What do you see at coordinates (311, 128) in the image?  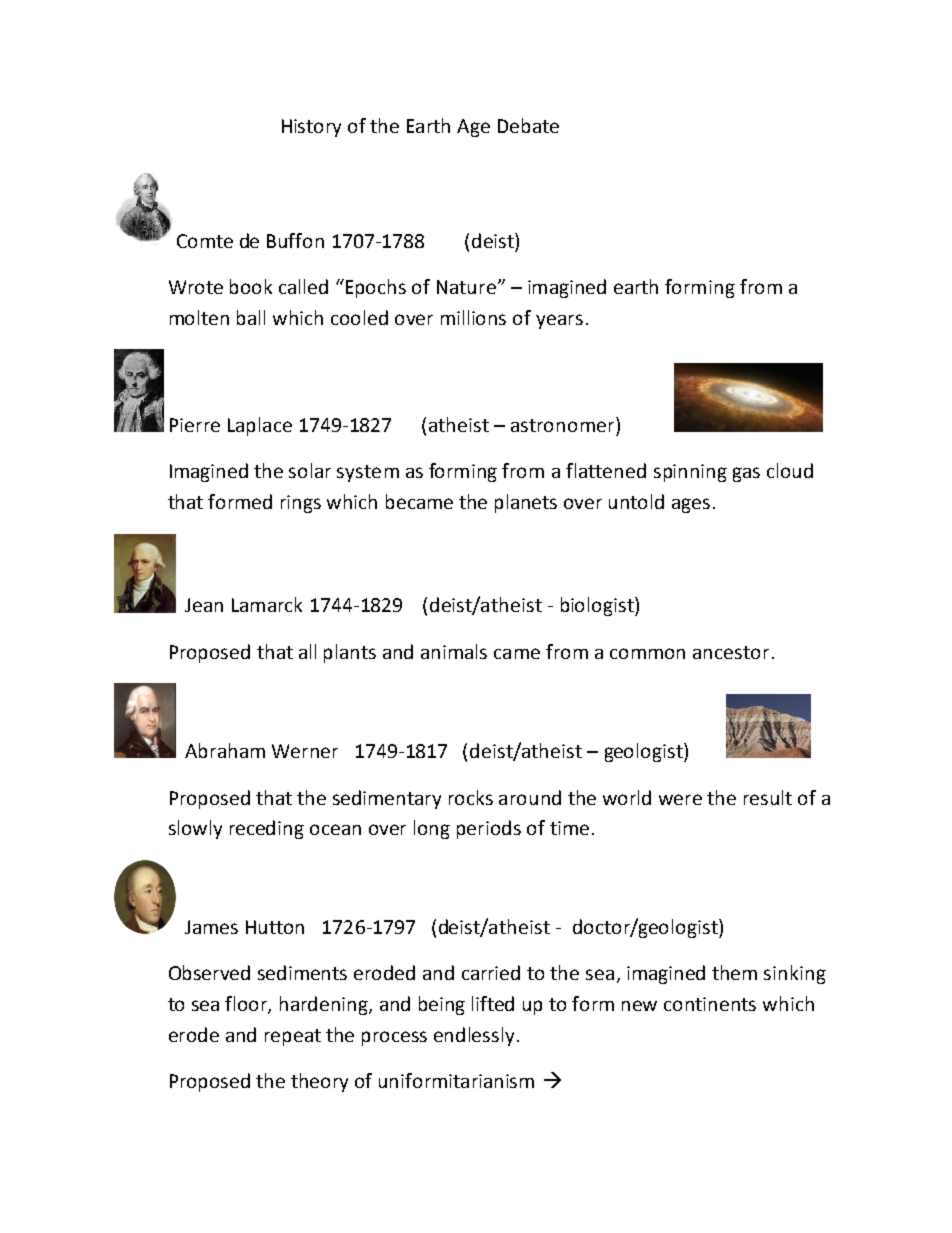 I see `History` at bounding box center [311, 128].
